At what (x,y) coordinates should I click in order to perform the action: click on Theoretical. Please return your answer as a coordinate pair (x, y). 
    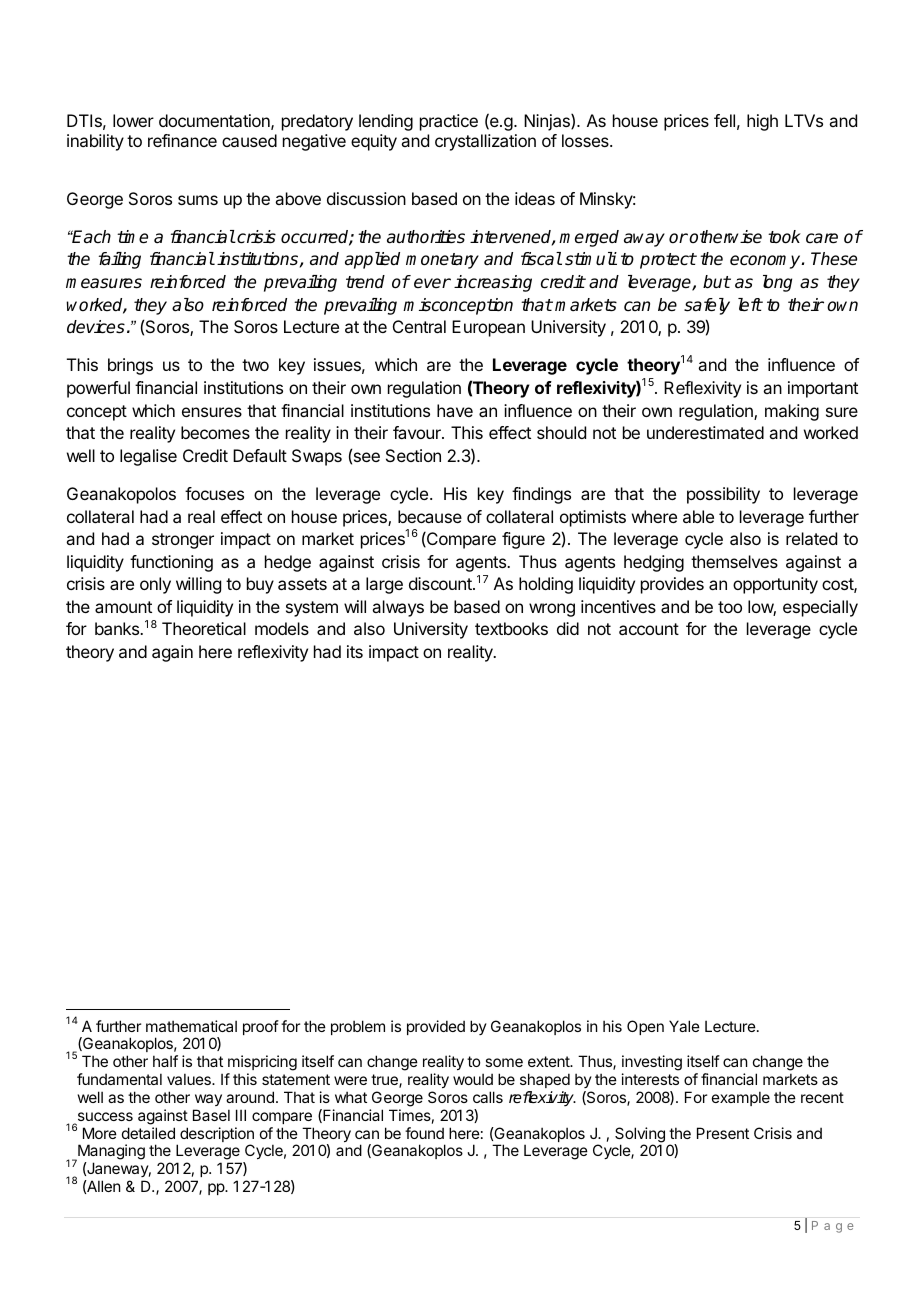
    Looking at the image, I should click on (204, 628).
